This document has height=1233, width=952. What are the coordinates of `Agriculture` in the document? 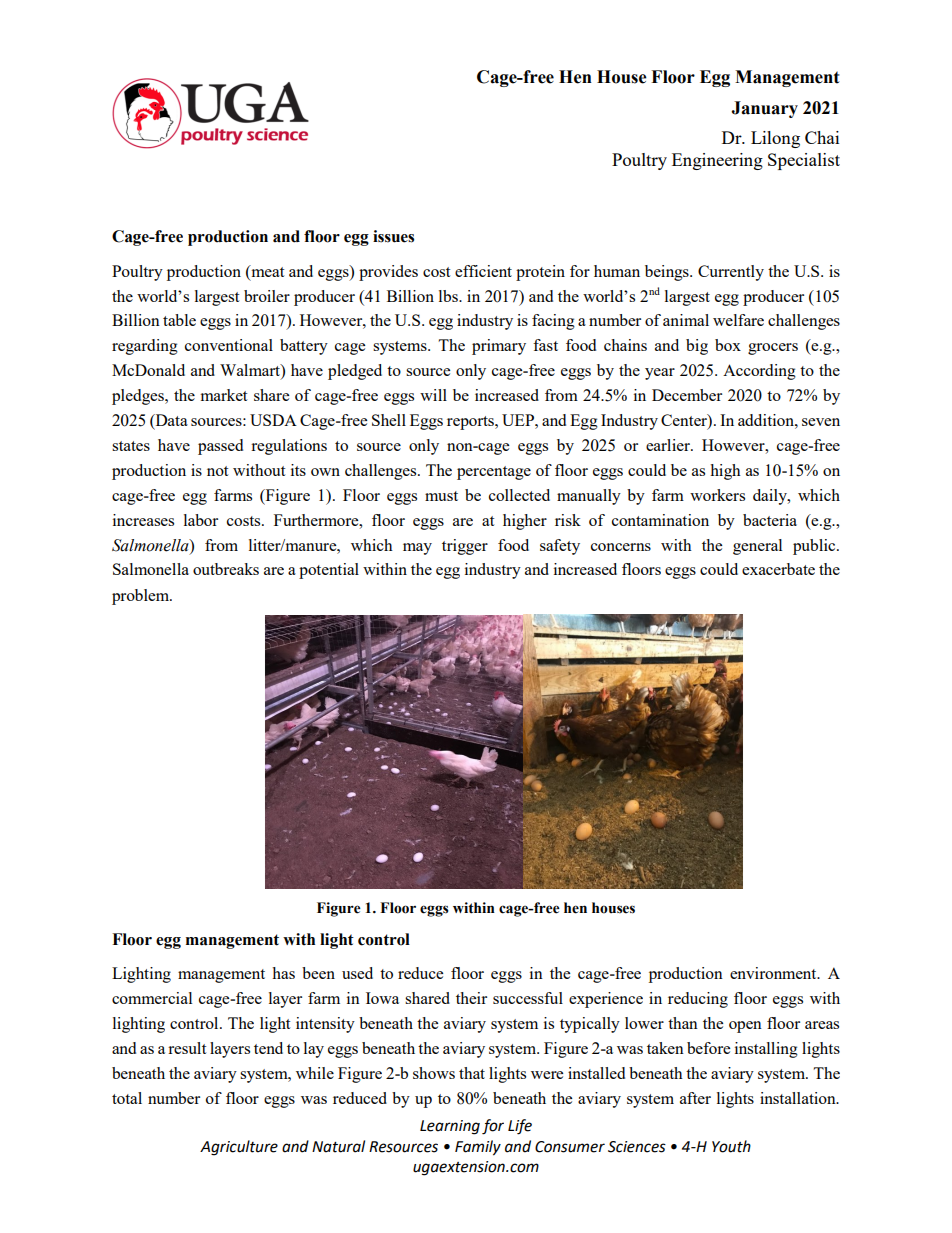 It's located at (239, 1148).
